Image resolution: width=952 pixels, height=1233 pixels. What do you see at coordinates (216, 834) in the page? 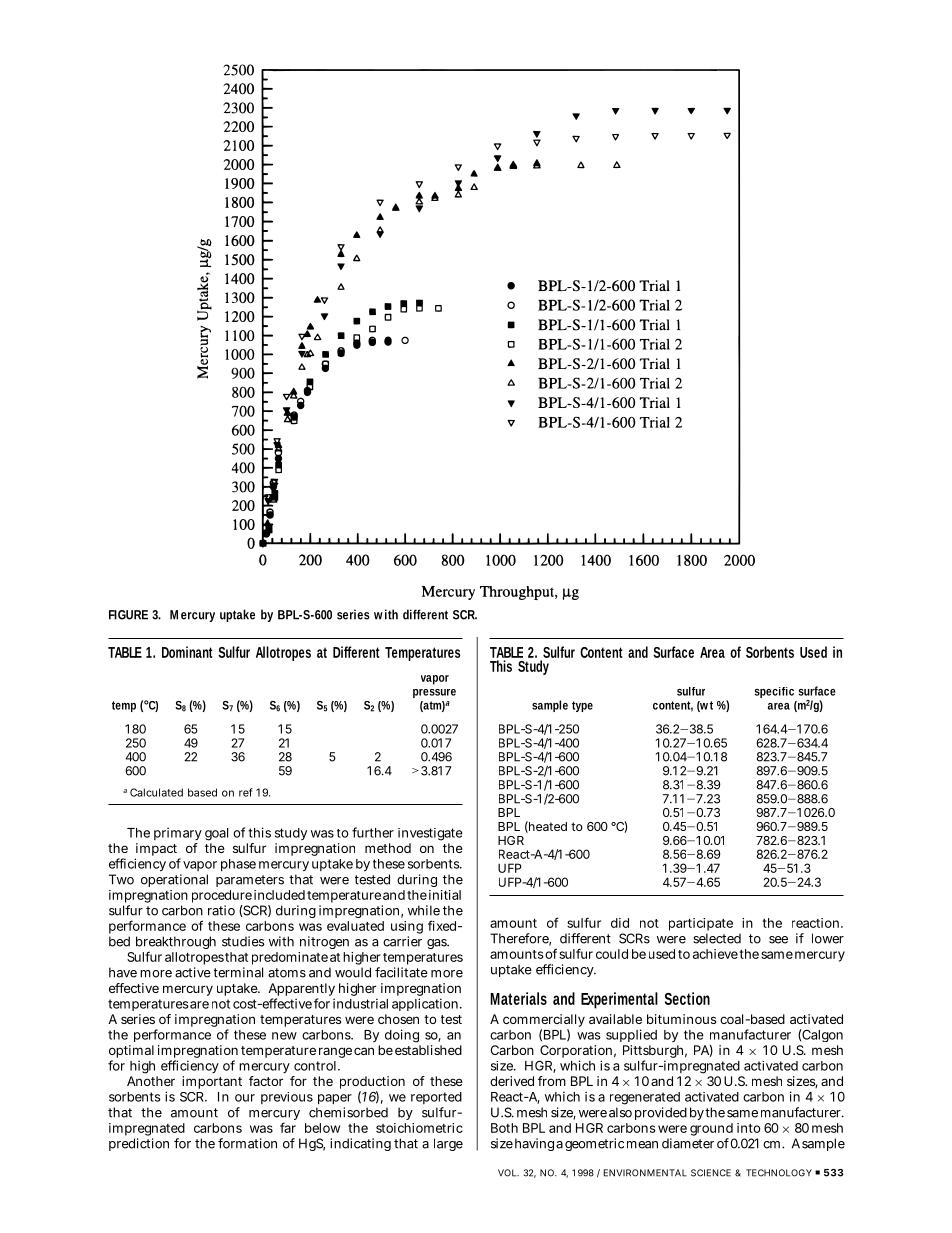
I see `goal` at bounding box center [216, 834].
